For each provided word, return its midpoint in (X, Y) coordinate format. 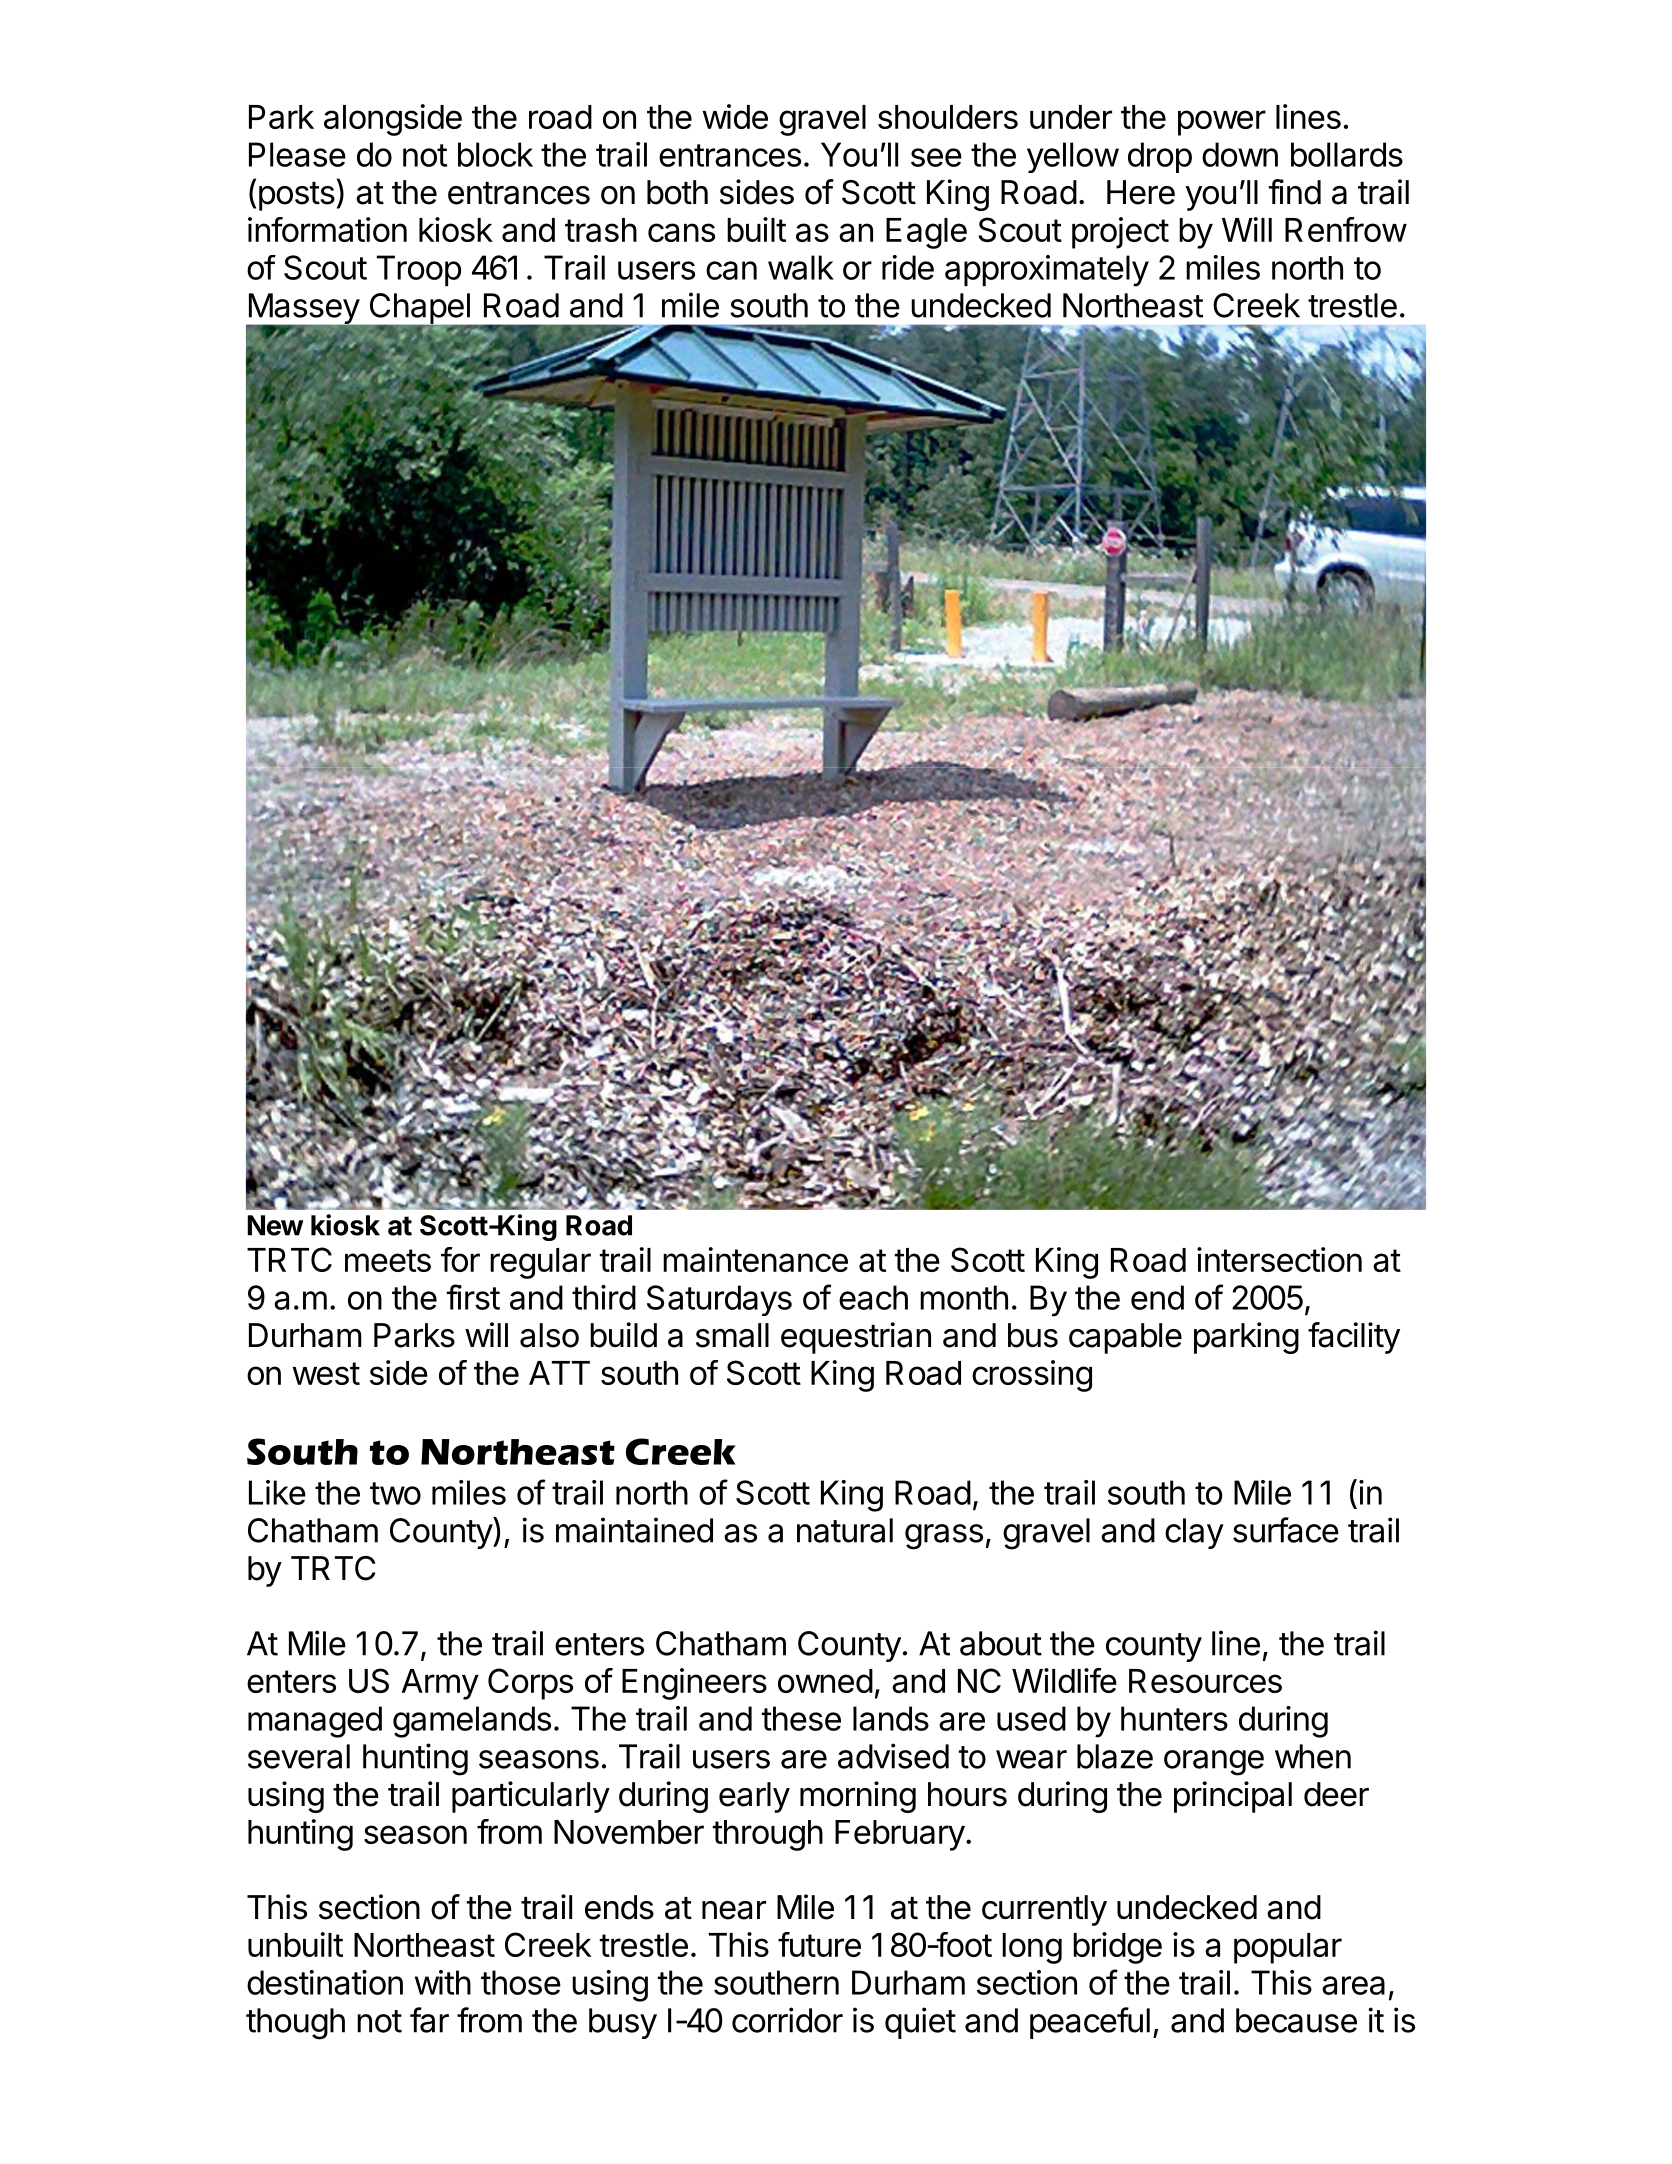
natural (845, 1530)
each (873, 1297)
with (443, 1982)
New (275, 1225)
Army (440, 1684)
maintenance (755, 1259)
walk (801, 267)
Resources (1205, 1681)
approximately (1047, 271)
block (495, 154)
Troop (419, 270)
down (1240, 154)
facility (1354, 1338)
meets (388, 1260)
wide (735, 116)
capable (1125, 1338)
